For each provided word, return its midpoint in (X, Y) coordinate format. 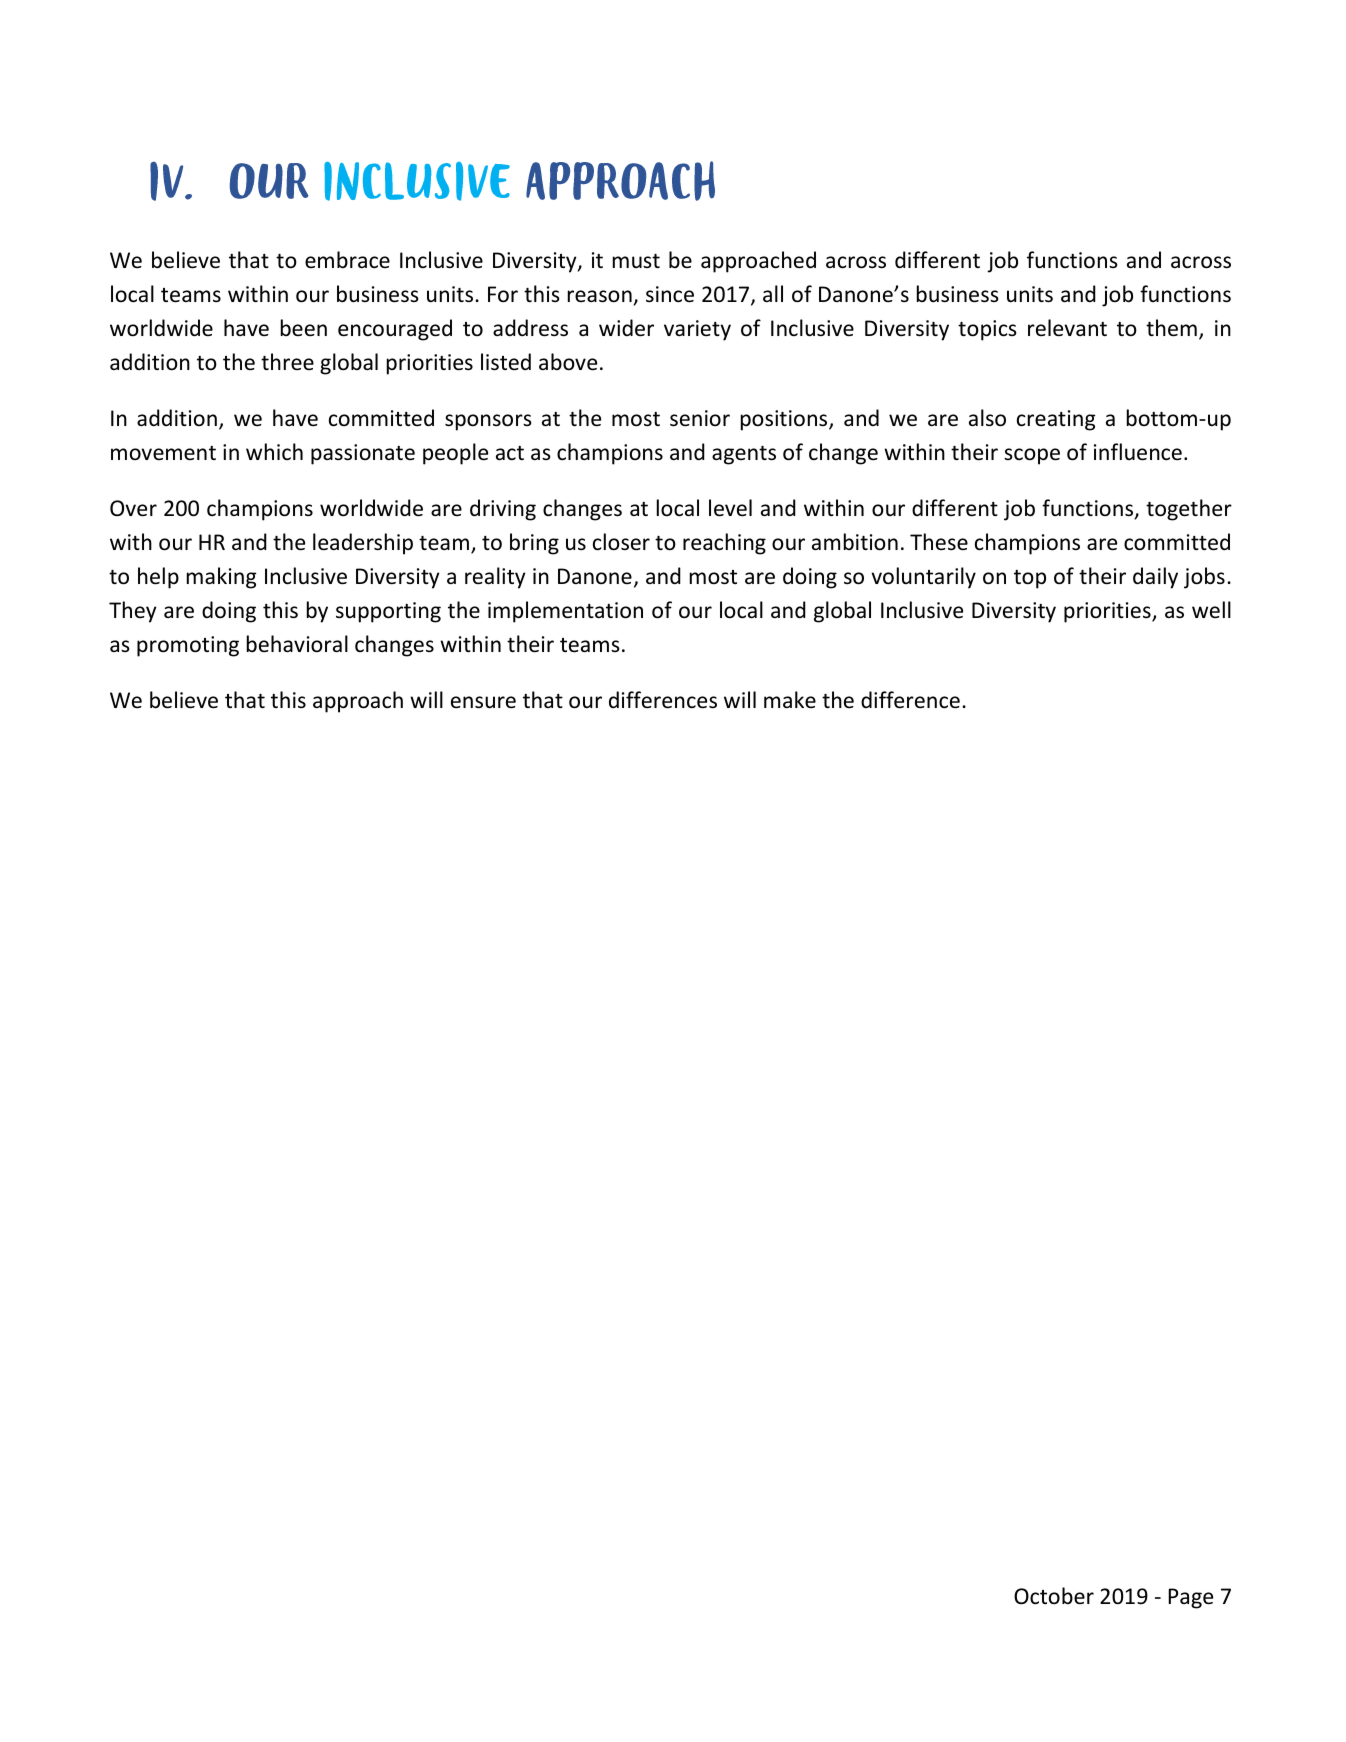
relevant (1067, 328)
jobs (1204, 578)
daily (1155, 578)
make (790, 699)
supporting (388, 612)
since (670, 294)
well (1211, 610)
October (1054, 1596)
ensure (483, 702)
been (304, 328)
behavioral (297, 644)
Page (1190, 1598)
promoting (188, 646)
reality (495, 578)
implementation (565, 612)
